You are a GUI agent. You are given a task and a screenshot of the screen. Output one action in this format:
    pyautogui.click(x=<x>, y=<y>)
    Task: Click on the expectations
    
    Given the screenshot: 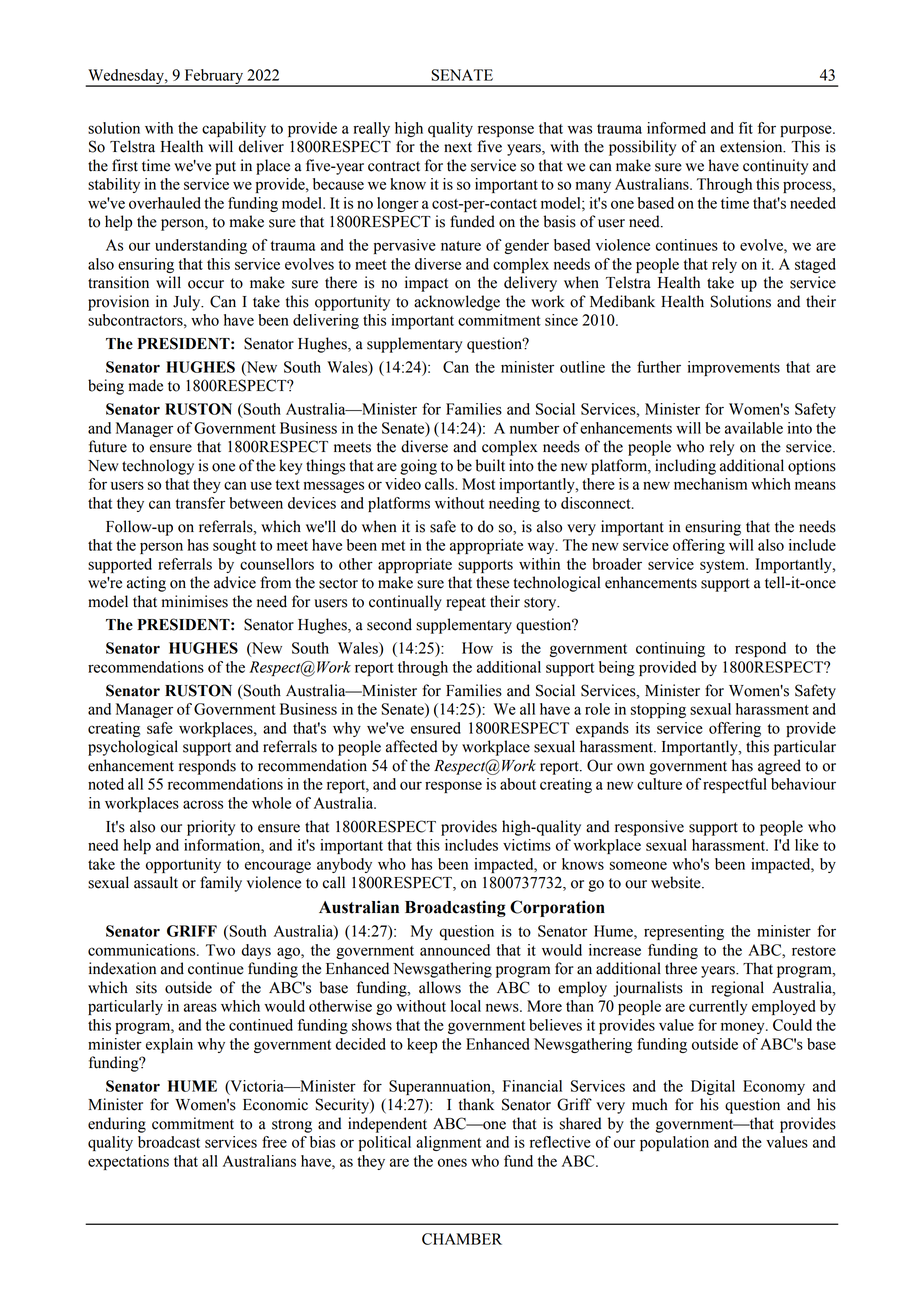 What is the action you would take?
    pyautogui.click(x=128, y=1162)
